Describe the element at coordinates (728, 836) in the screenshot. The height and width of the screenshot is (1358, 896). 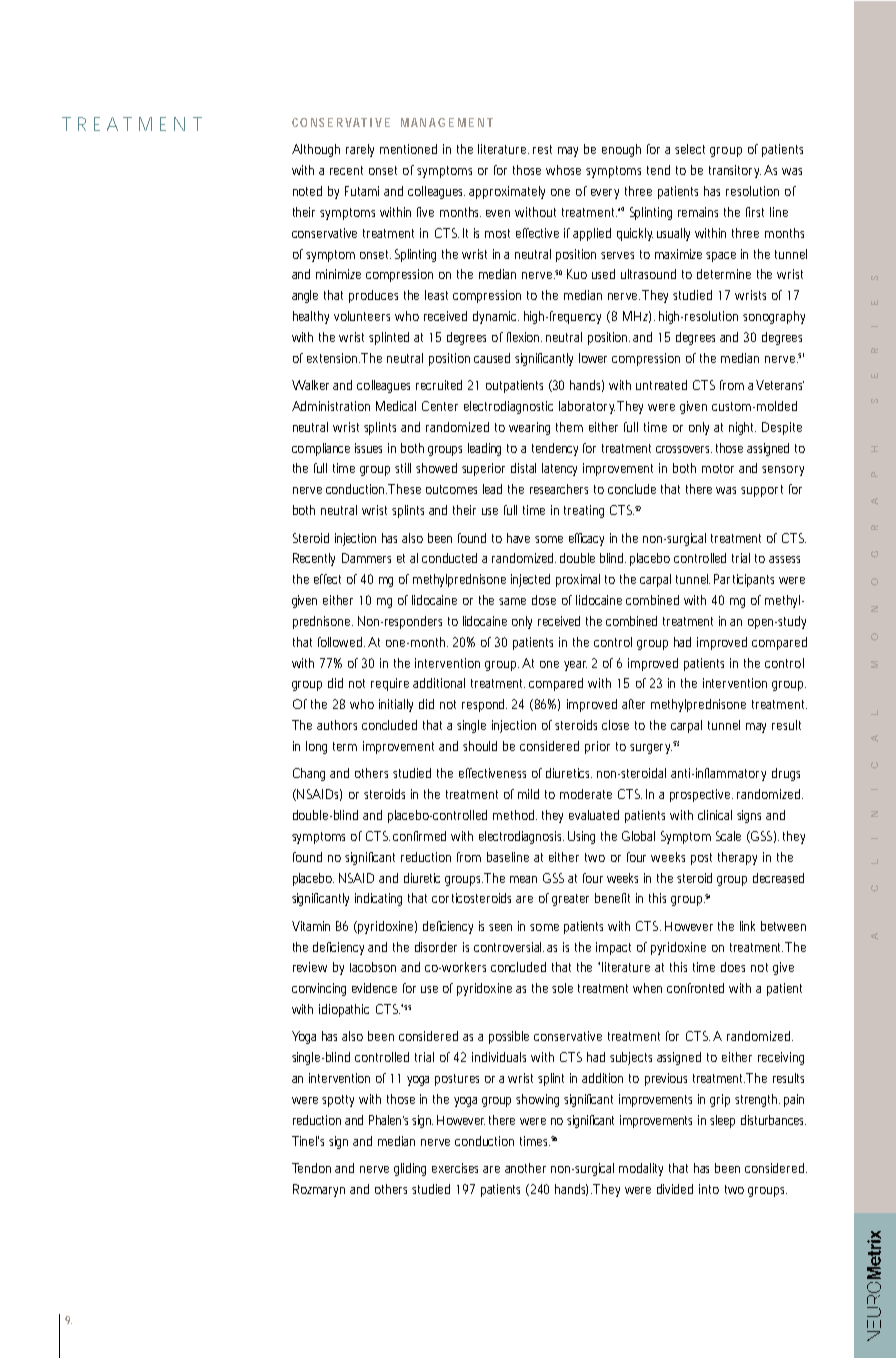
I see `Scale` at that location.
